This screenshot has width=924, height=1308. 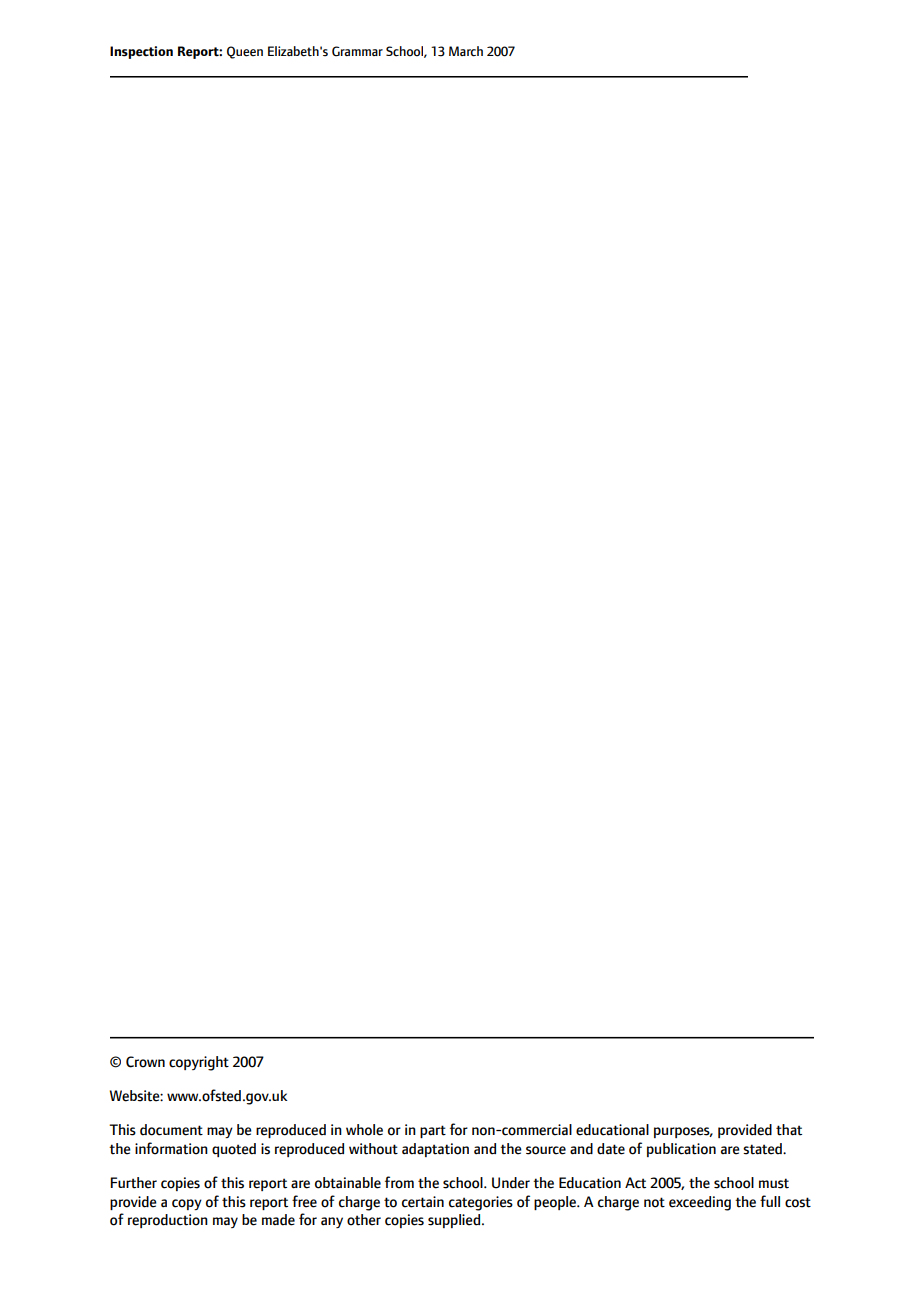 I want to click on that, so click(x=789, y=1130).
